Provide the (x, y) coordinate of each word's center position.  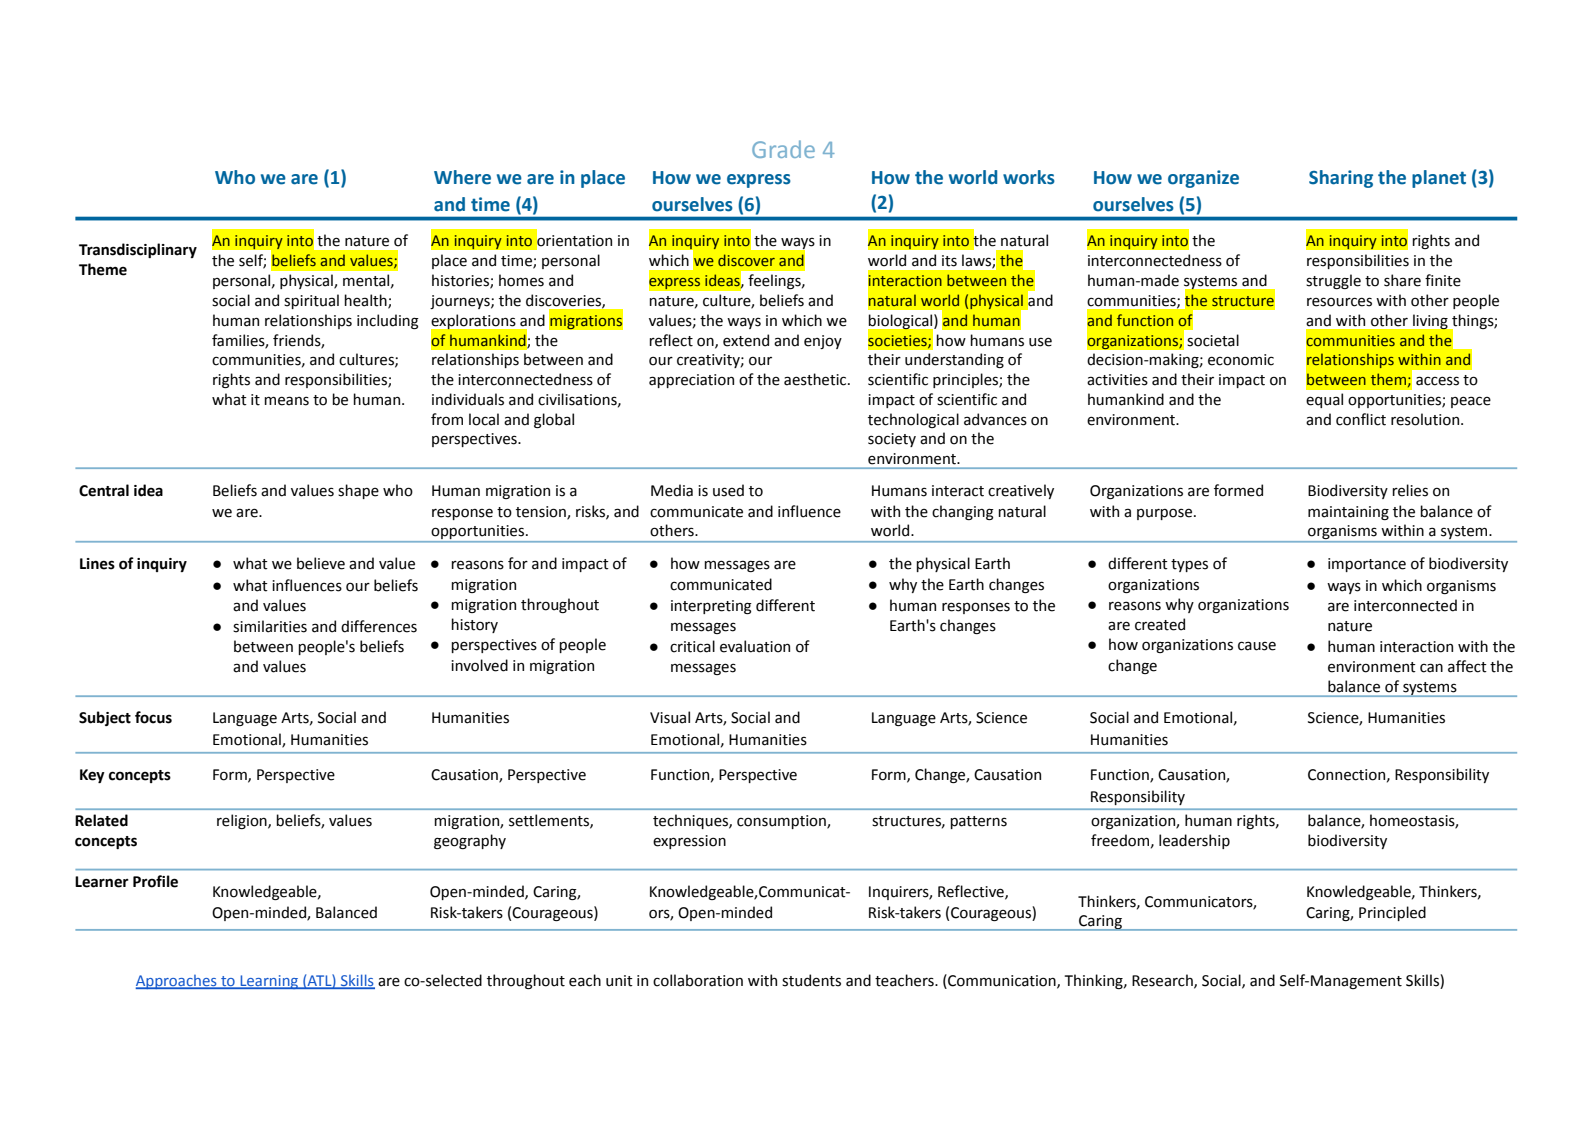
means (286, 401)
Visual (670, 717)
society (892, 440)
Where (462, 177)
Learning (269, 982)
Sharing (1341, 179)
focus (153, 717)
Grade (783, 149)
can (1431, 668)
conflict (1361, 419)
